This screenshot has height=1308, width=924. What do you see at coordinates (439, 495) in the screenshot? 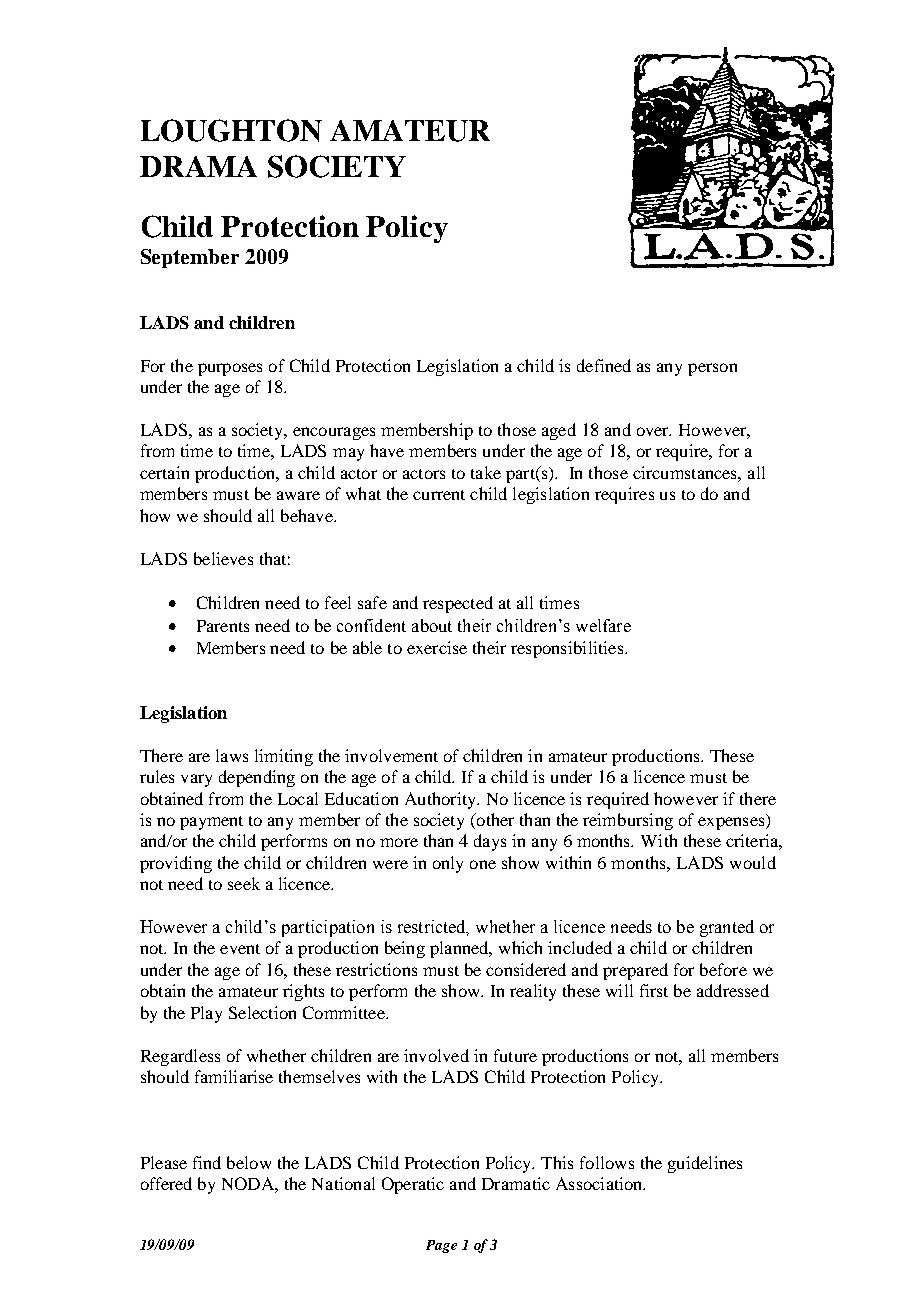
I see `current` at bounding box center [439, 495].
